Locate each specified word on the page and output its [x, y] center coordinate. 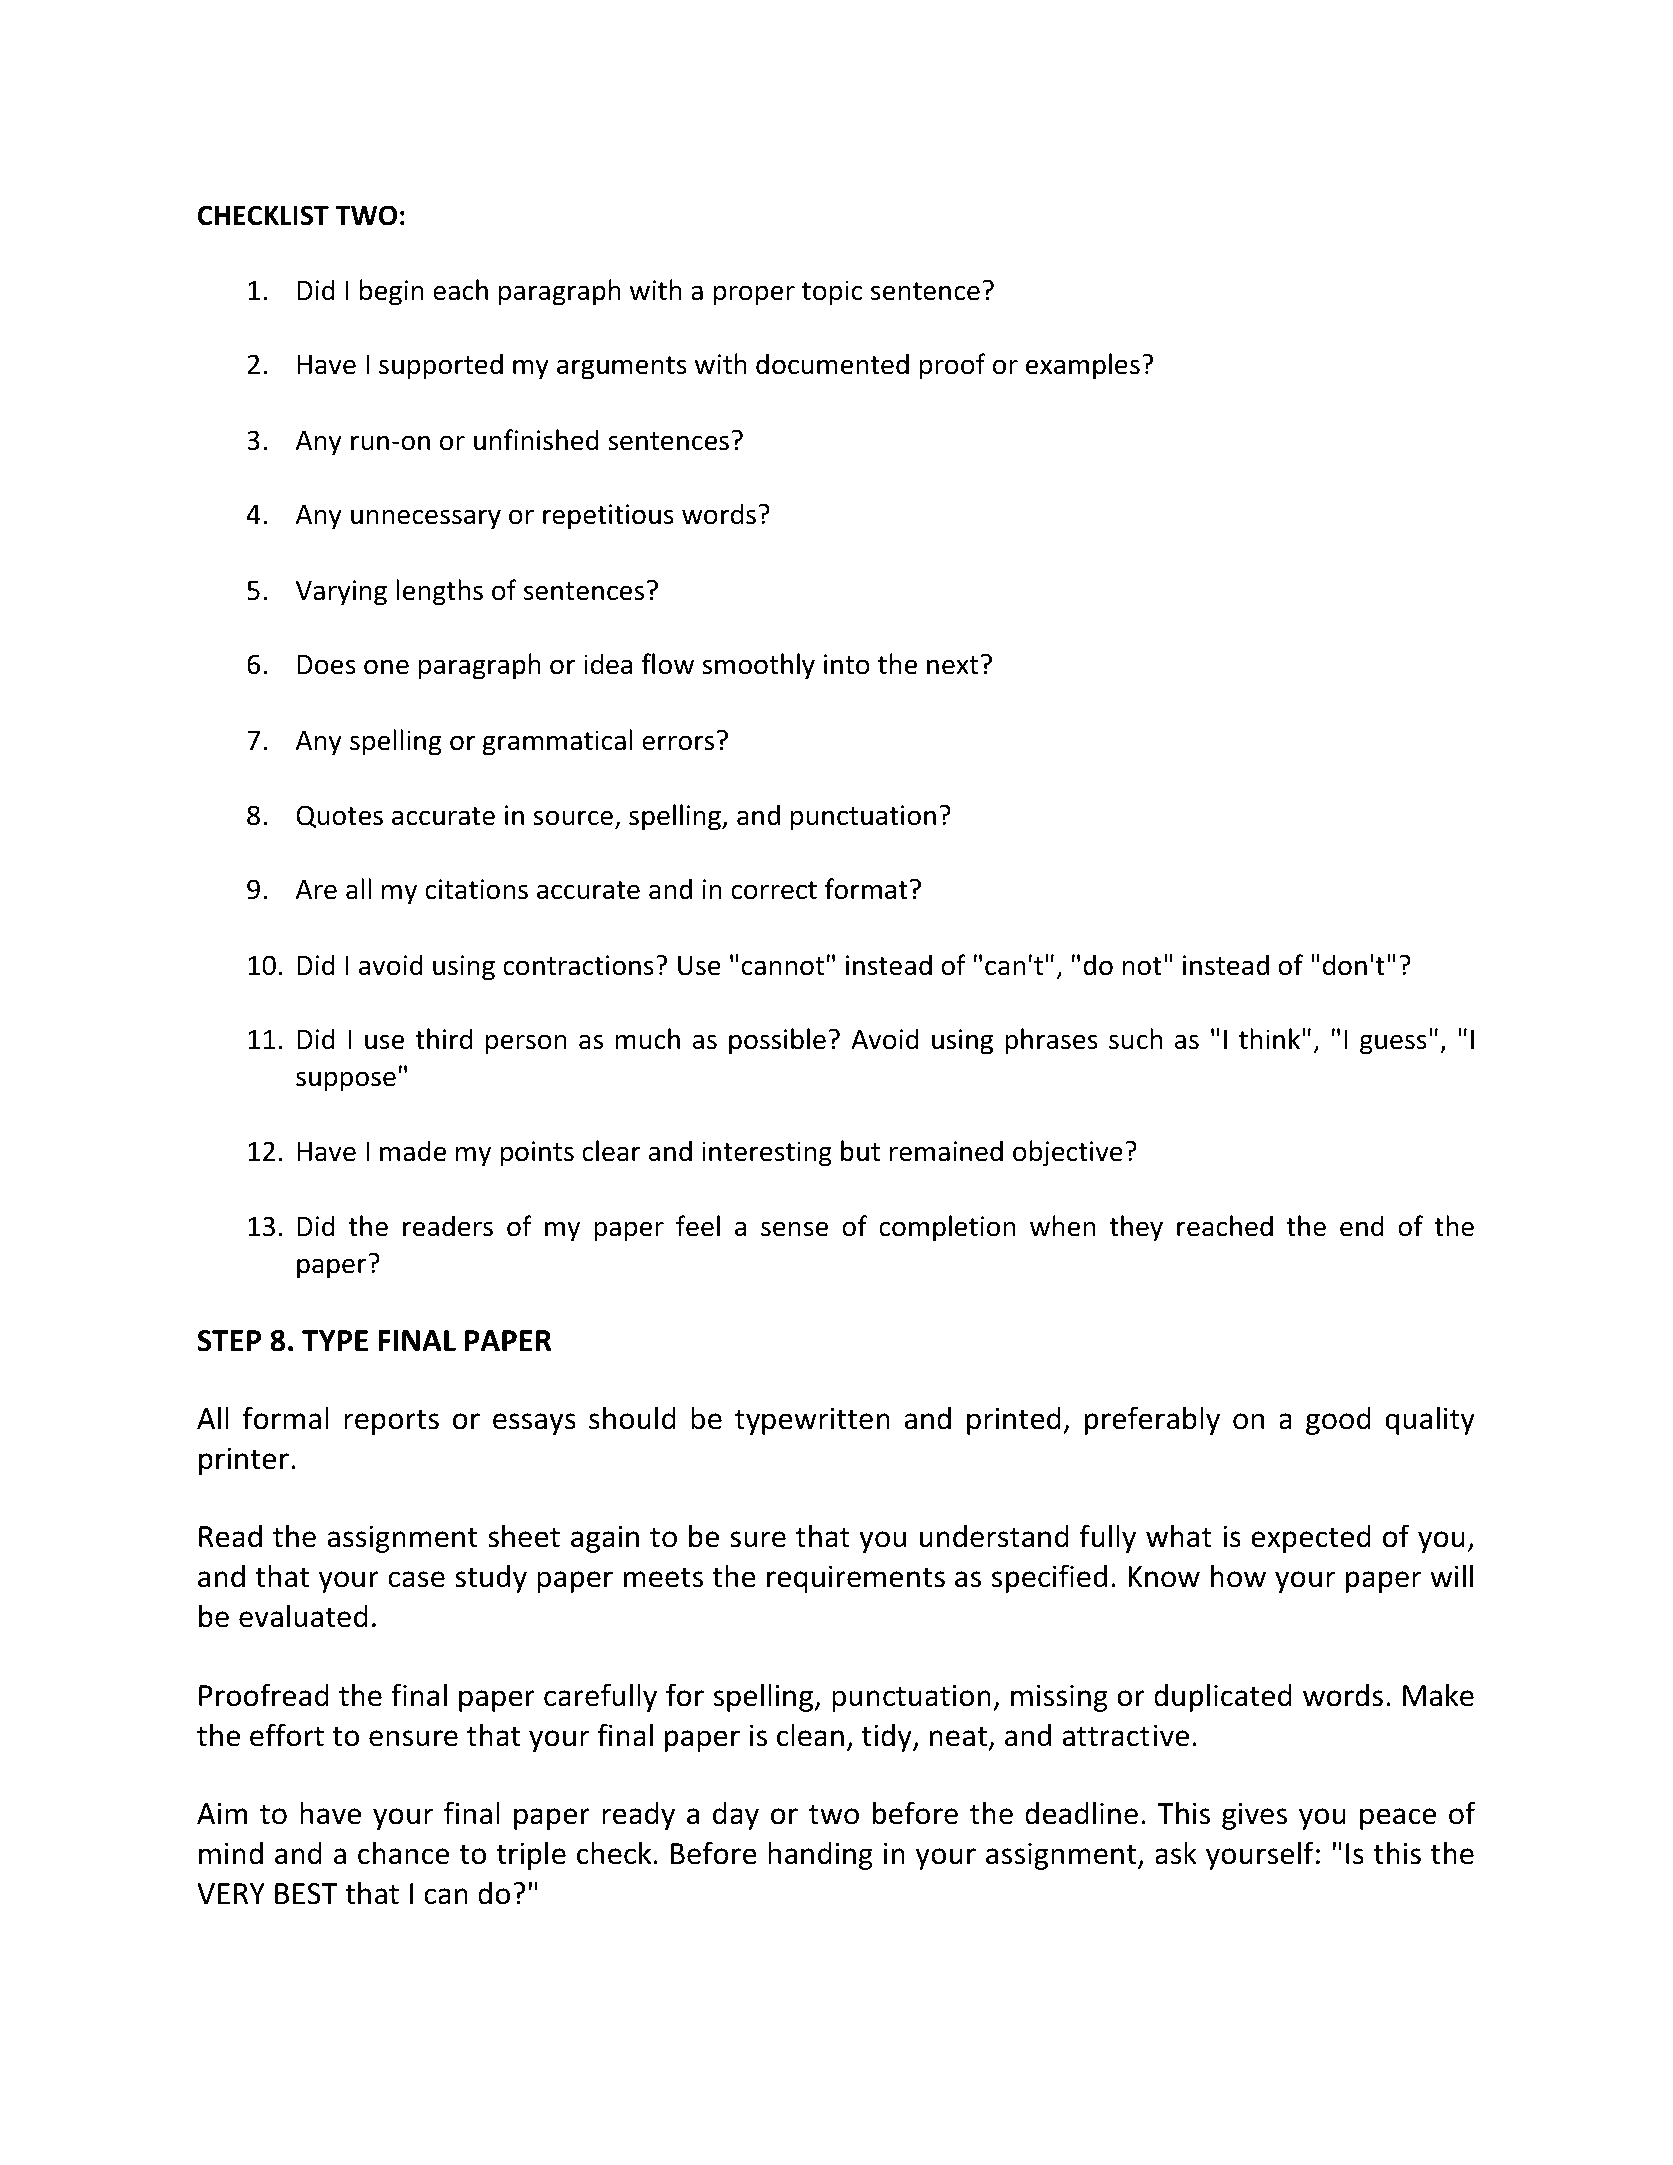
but [860, 1151]
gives [1254, 1816]
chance [403, 1853]
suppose [346, 1081]
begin [392, 292]
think [1269, 1039]
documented [832, 364]
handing [820, 1855]
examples [1083, 366]
